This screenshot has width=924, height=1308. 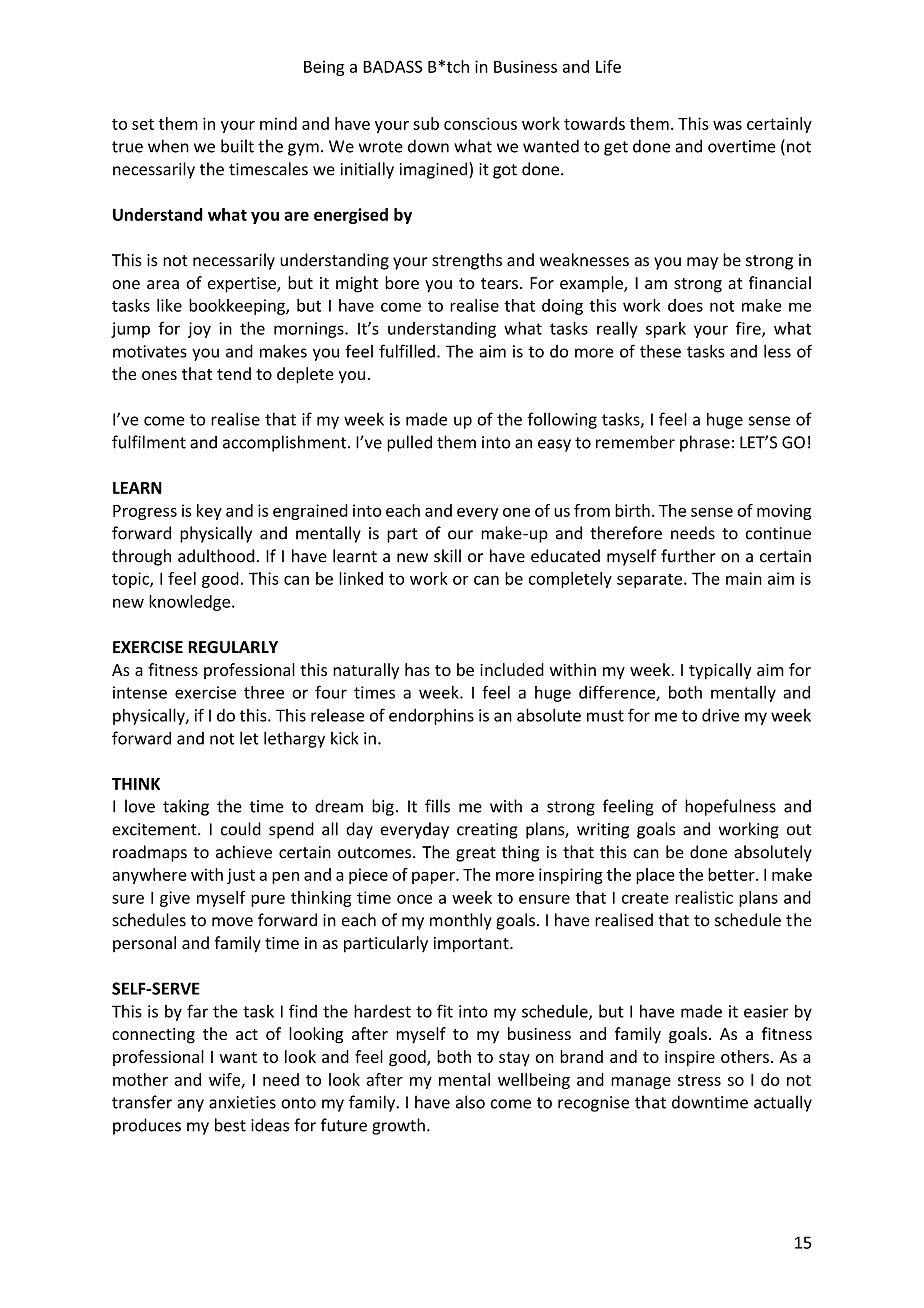 I want to click on built, so click(x=237, y=146).
